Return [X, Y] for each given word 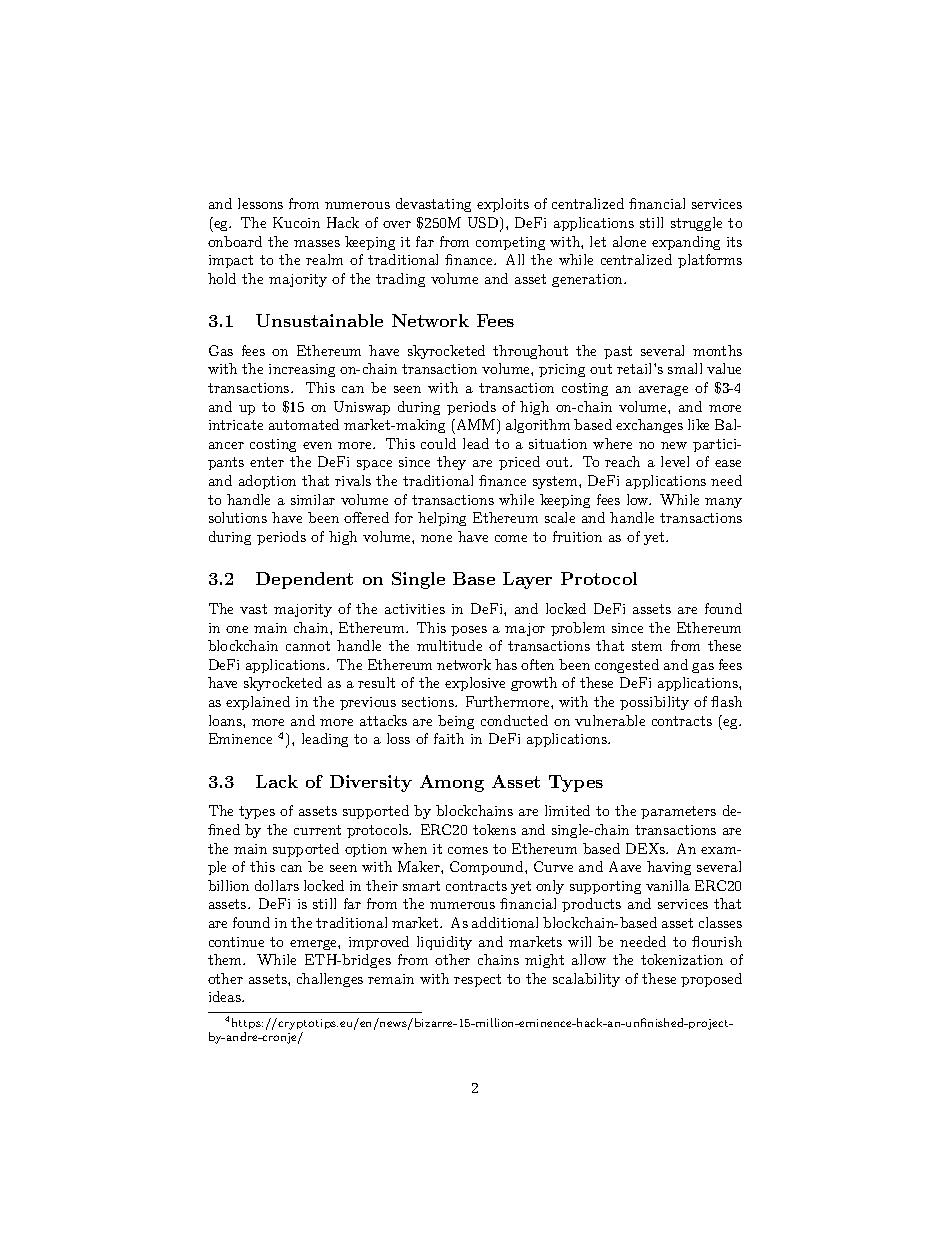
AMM [476, 426]
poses [469, 631]
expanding [686, 243]
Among [452, 783]
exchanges [649, 426]
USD [484, 224]
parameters [678, 812]
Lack [277, 781]
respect [477, 980]
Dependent [304, 580]
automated [304, 424]
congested [627, 666]
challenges [330, 980]
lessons [260, 203]
